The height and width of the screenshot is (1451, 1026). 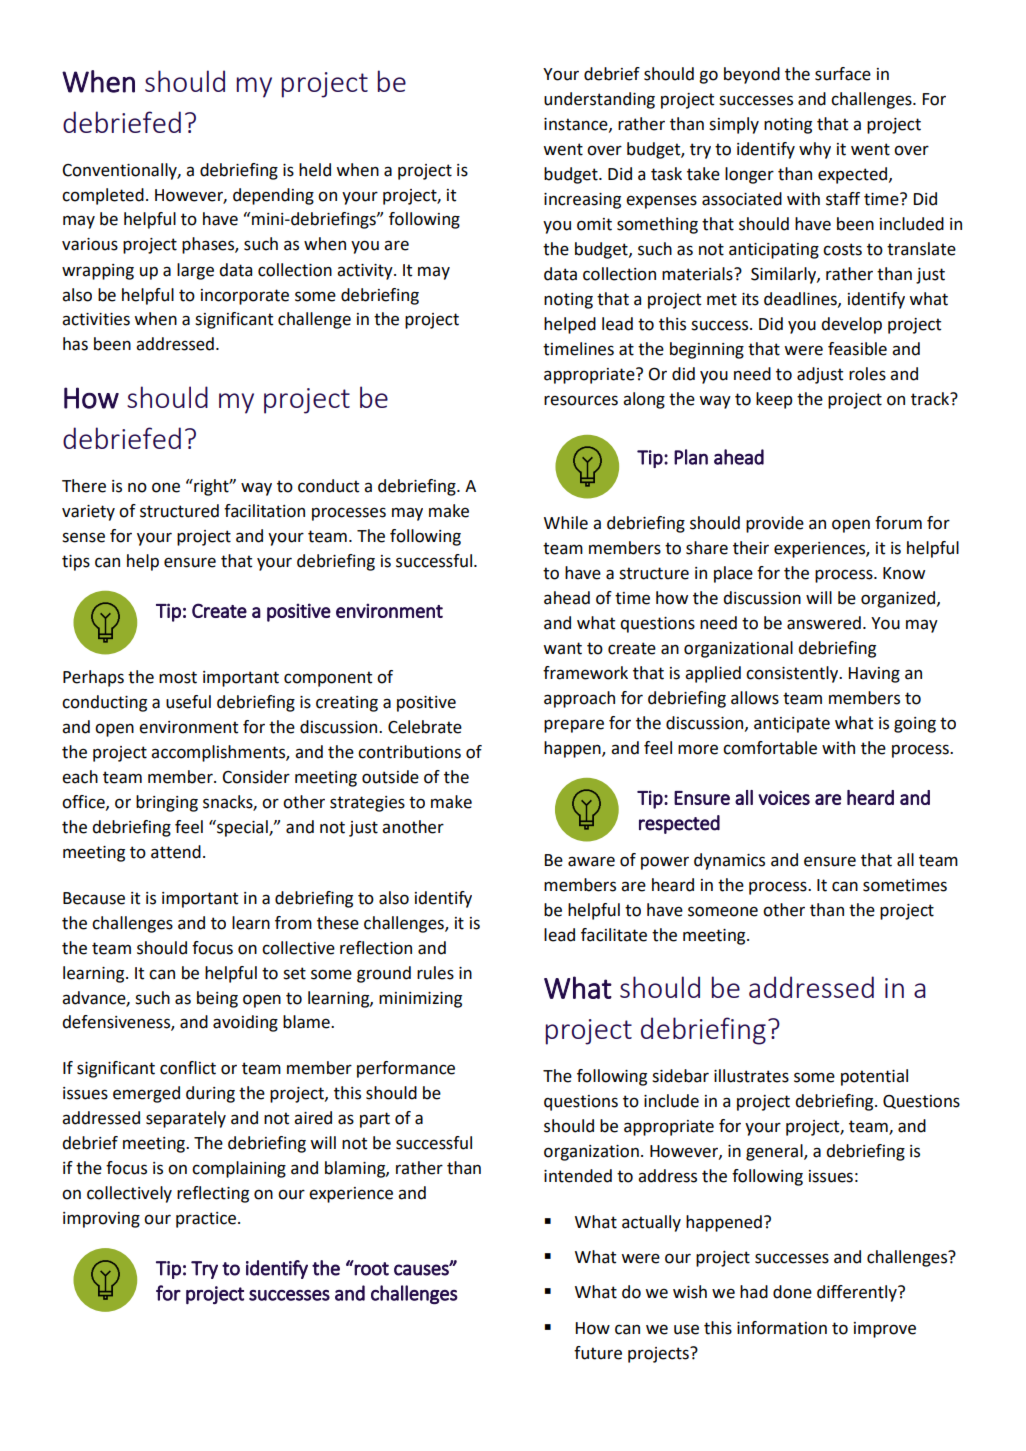 What do you see at coordinates (598, 1353) in the screenshot?
I see `future` at bounding box center [598, 1353].
